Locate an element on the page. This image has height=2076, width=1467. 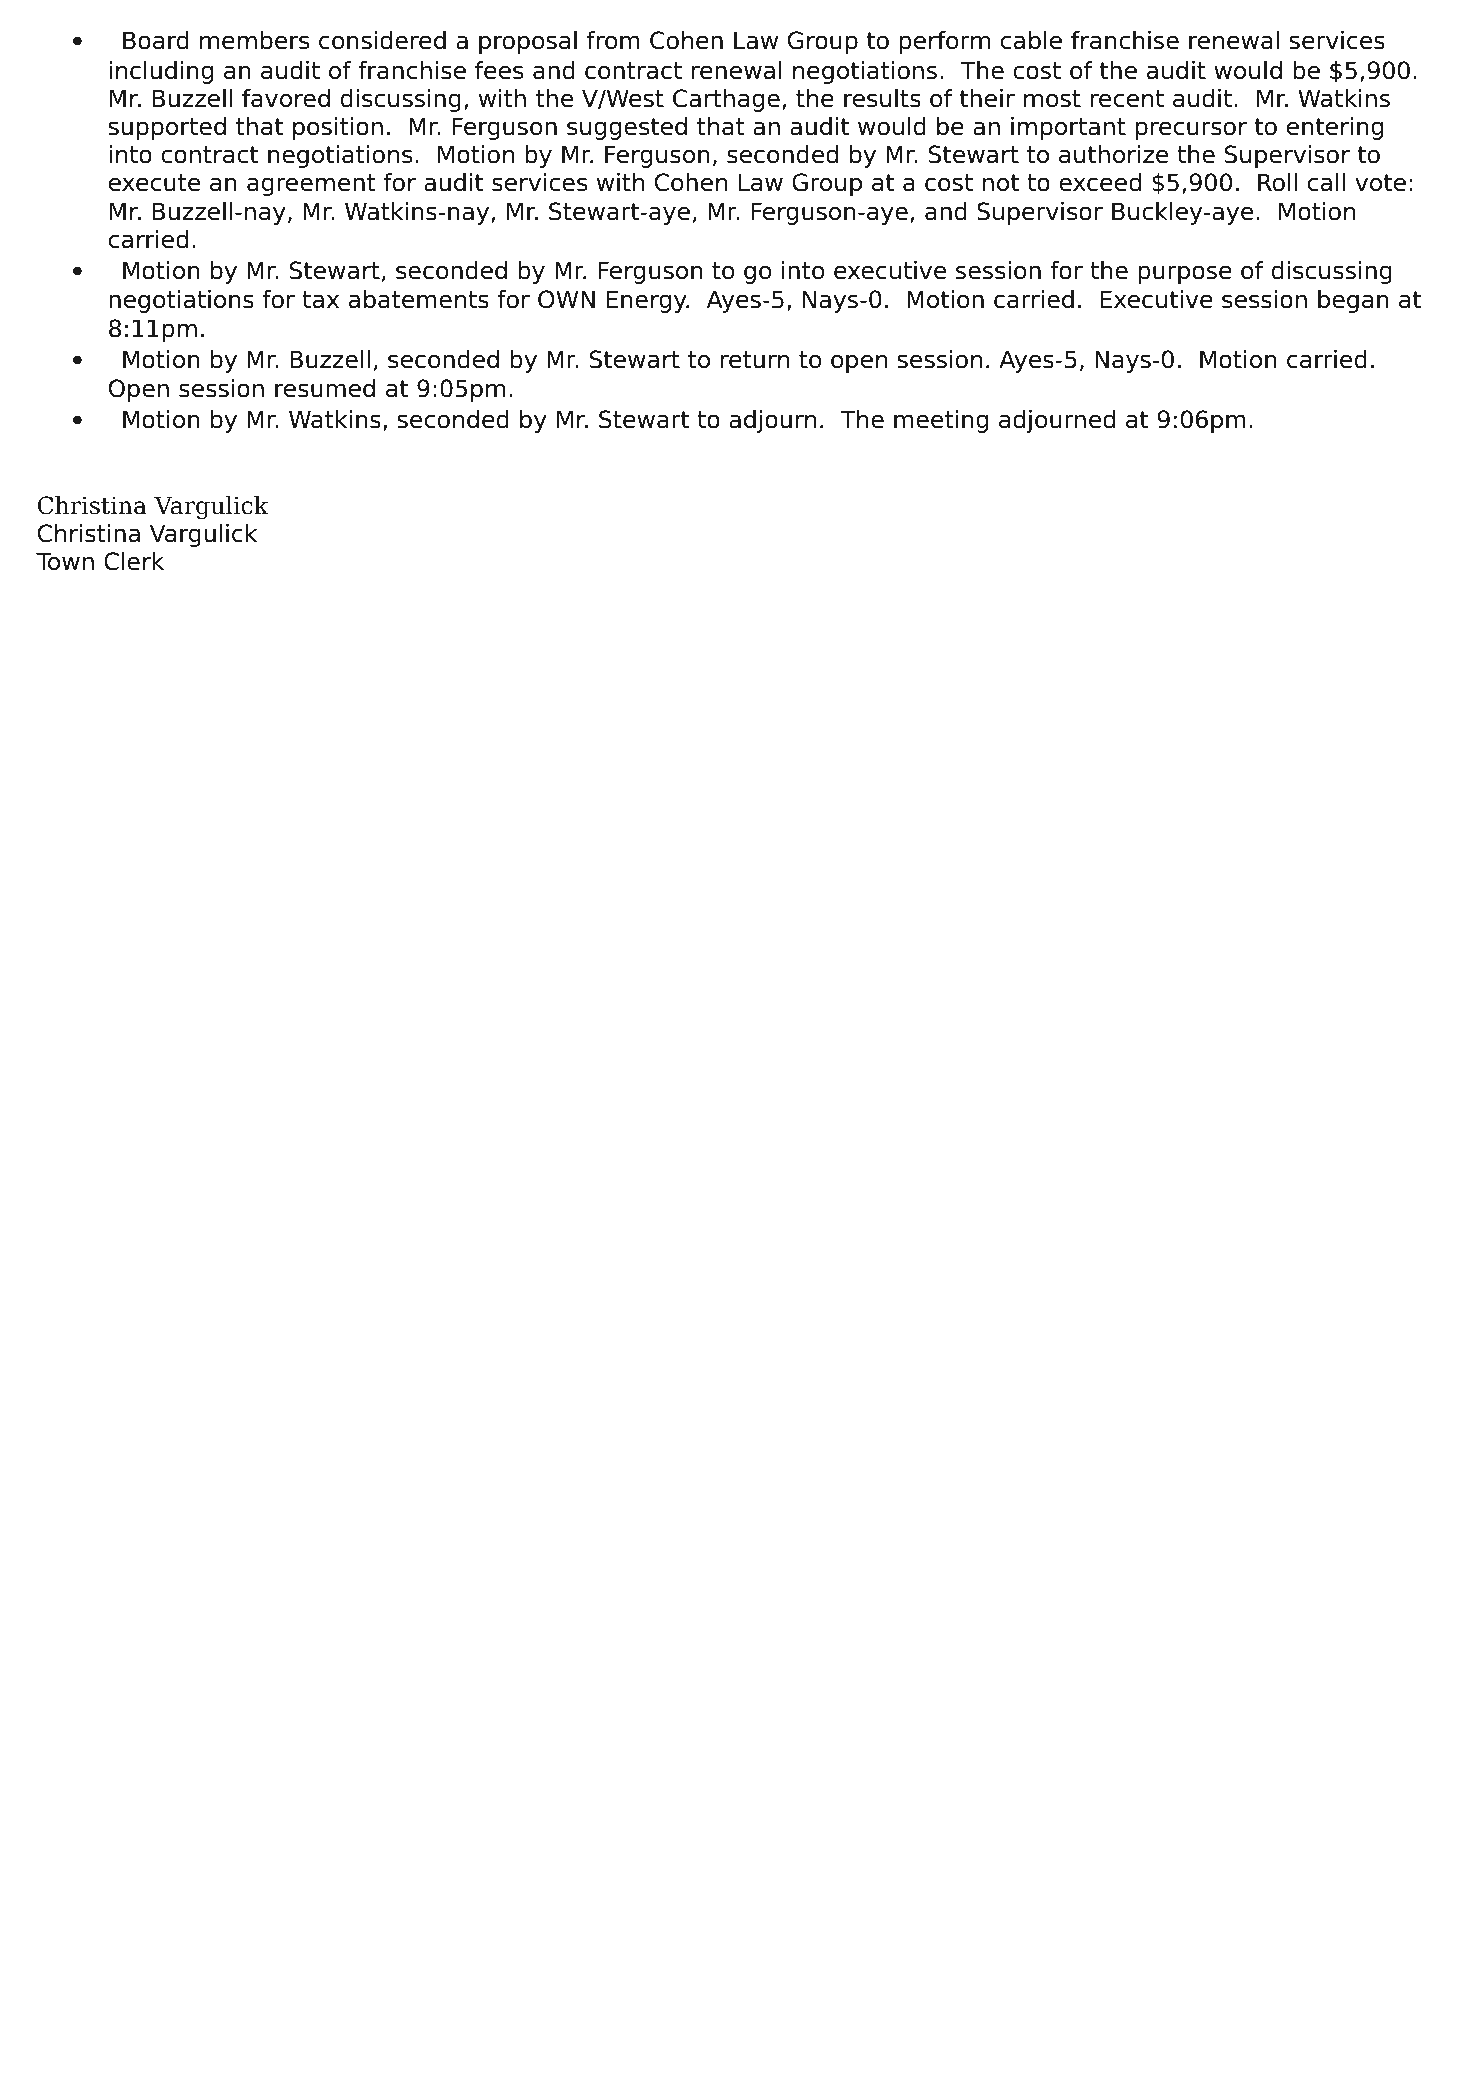
suggested is located at coordinates (627, 128).
